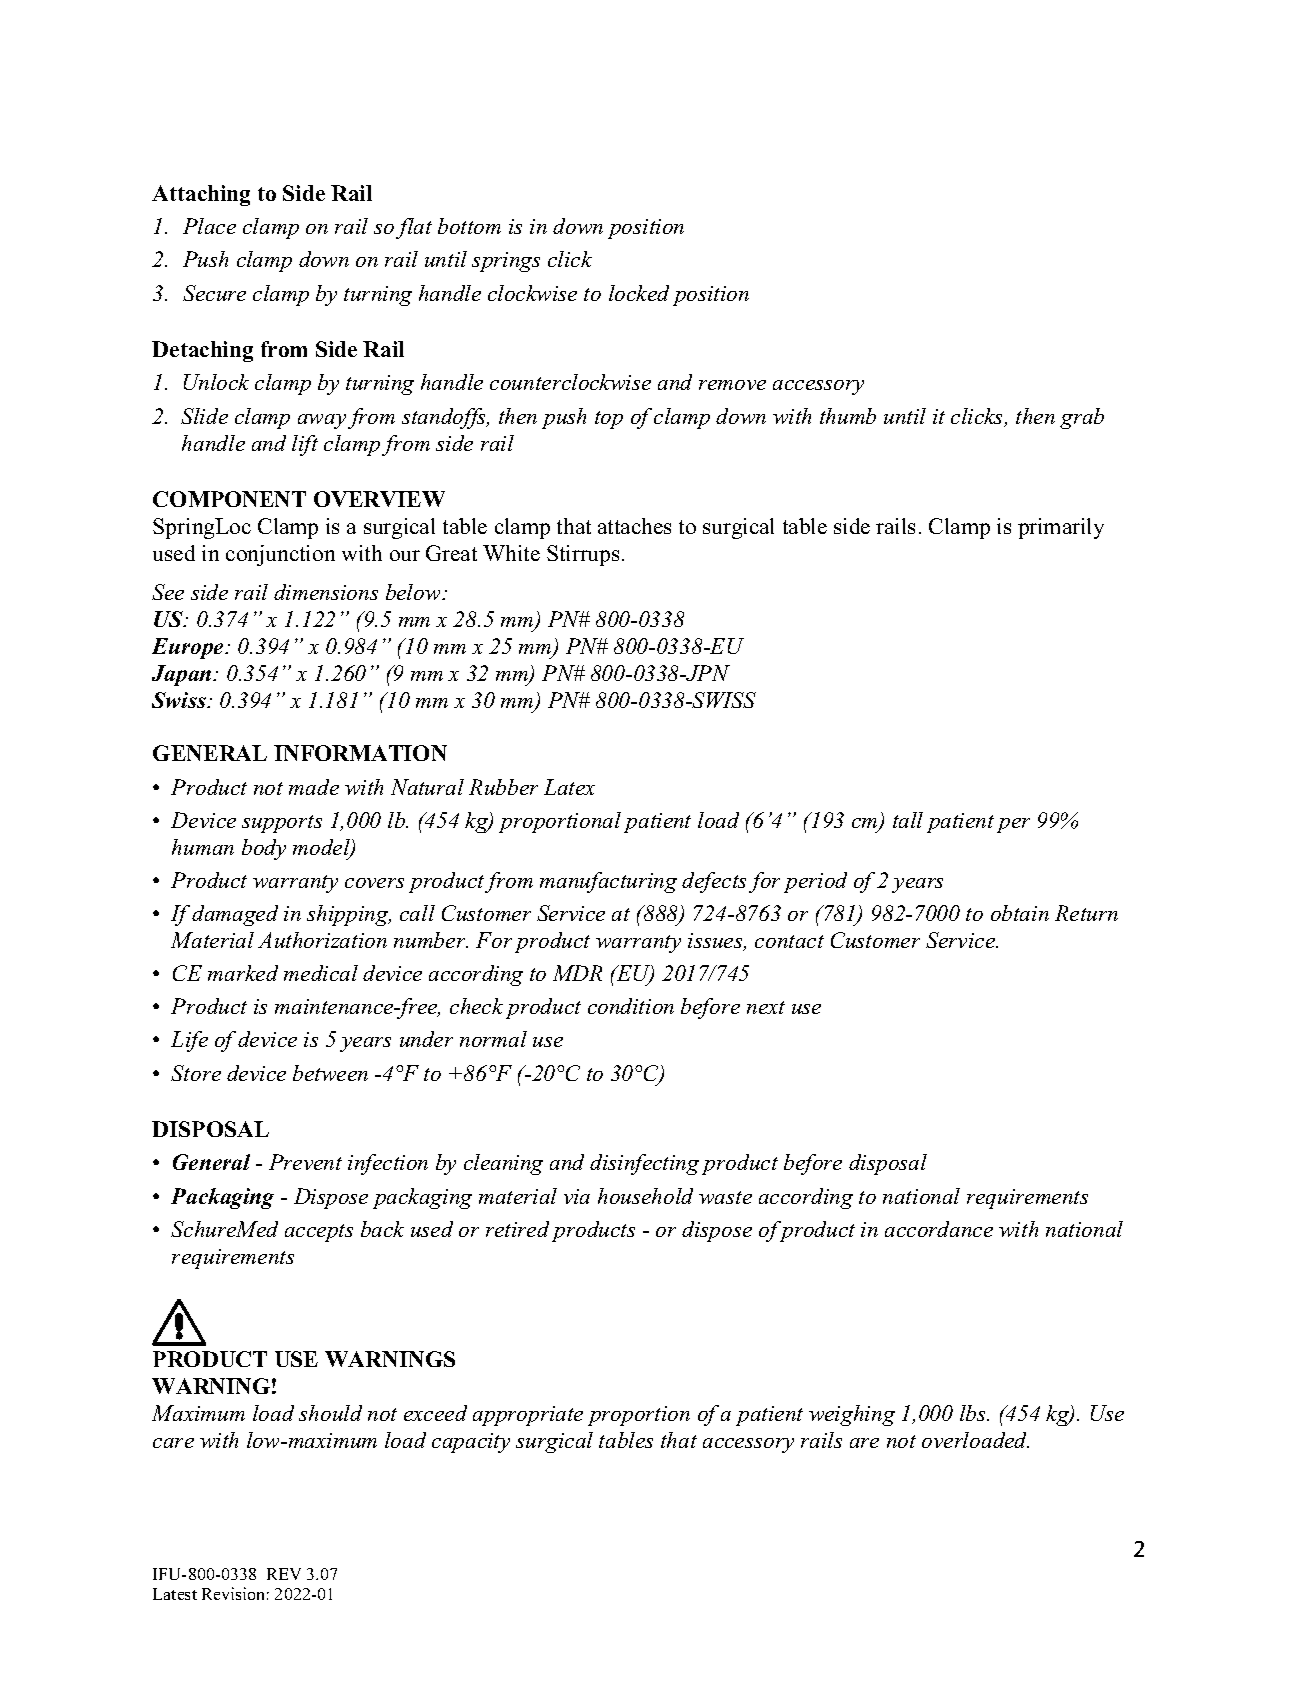 The width and height of the page is (1299, 1681). Describe the element at coordinates (175, 1594) in the page. I see `Latest` at that location.
